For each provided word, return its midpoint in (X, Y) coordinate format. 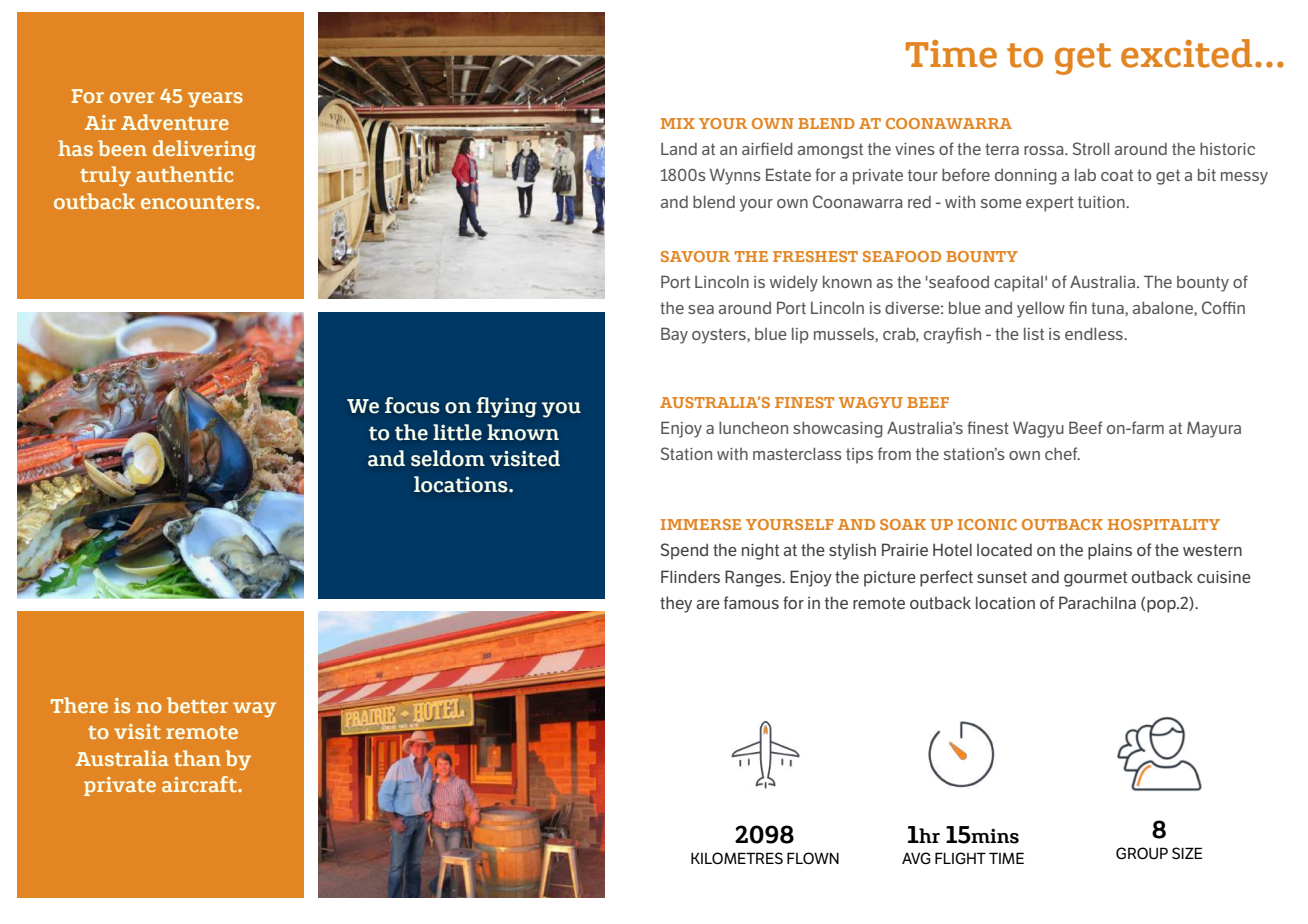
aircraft (200, 784)
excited (1186, 53)
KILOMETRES (737, 858)
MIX (678, 123)
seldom (448, 458)
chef (1062, 453)
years (215, 99)
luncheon (753, 427)
